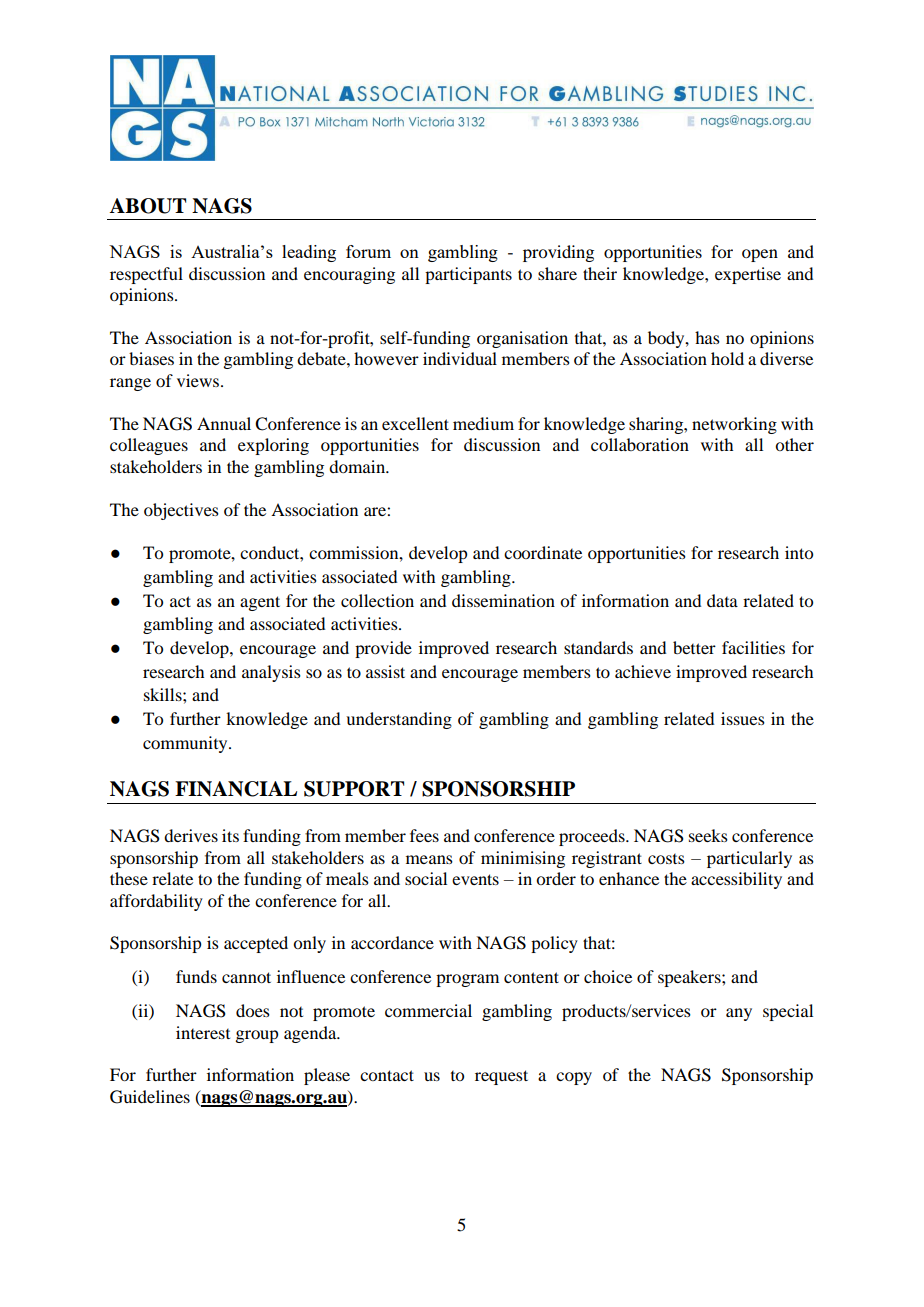 Image resolution: width=924 pixels, height=1307 pixels. Describe the element at coordinates (468, 275) in the screenshot. I see `participants` at that location.
